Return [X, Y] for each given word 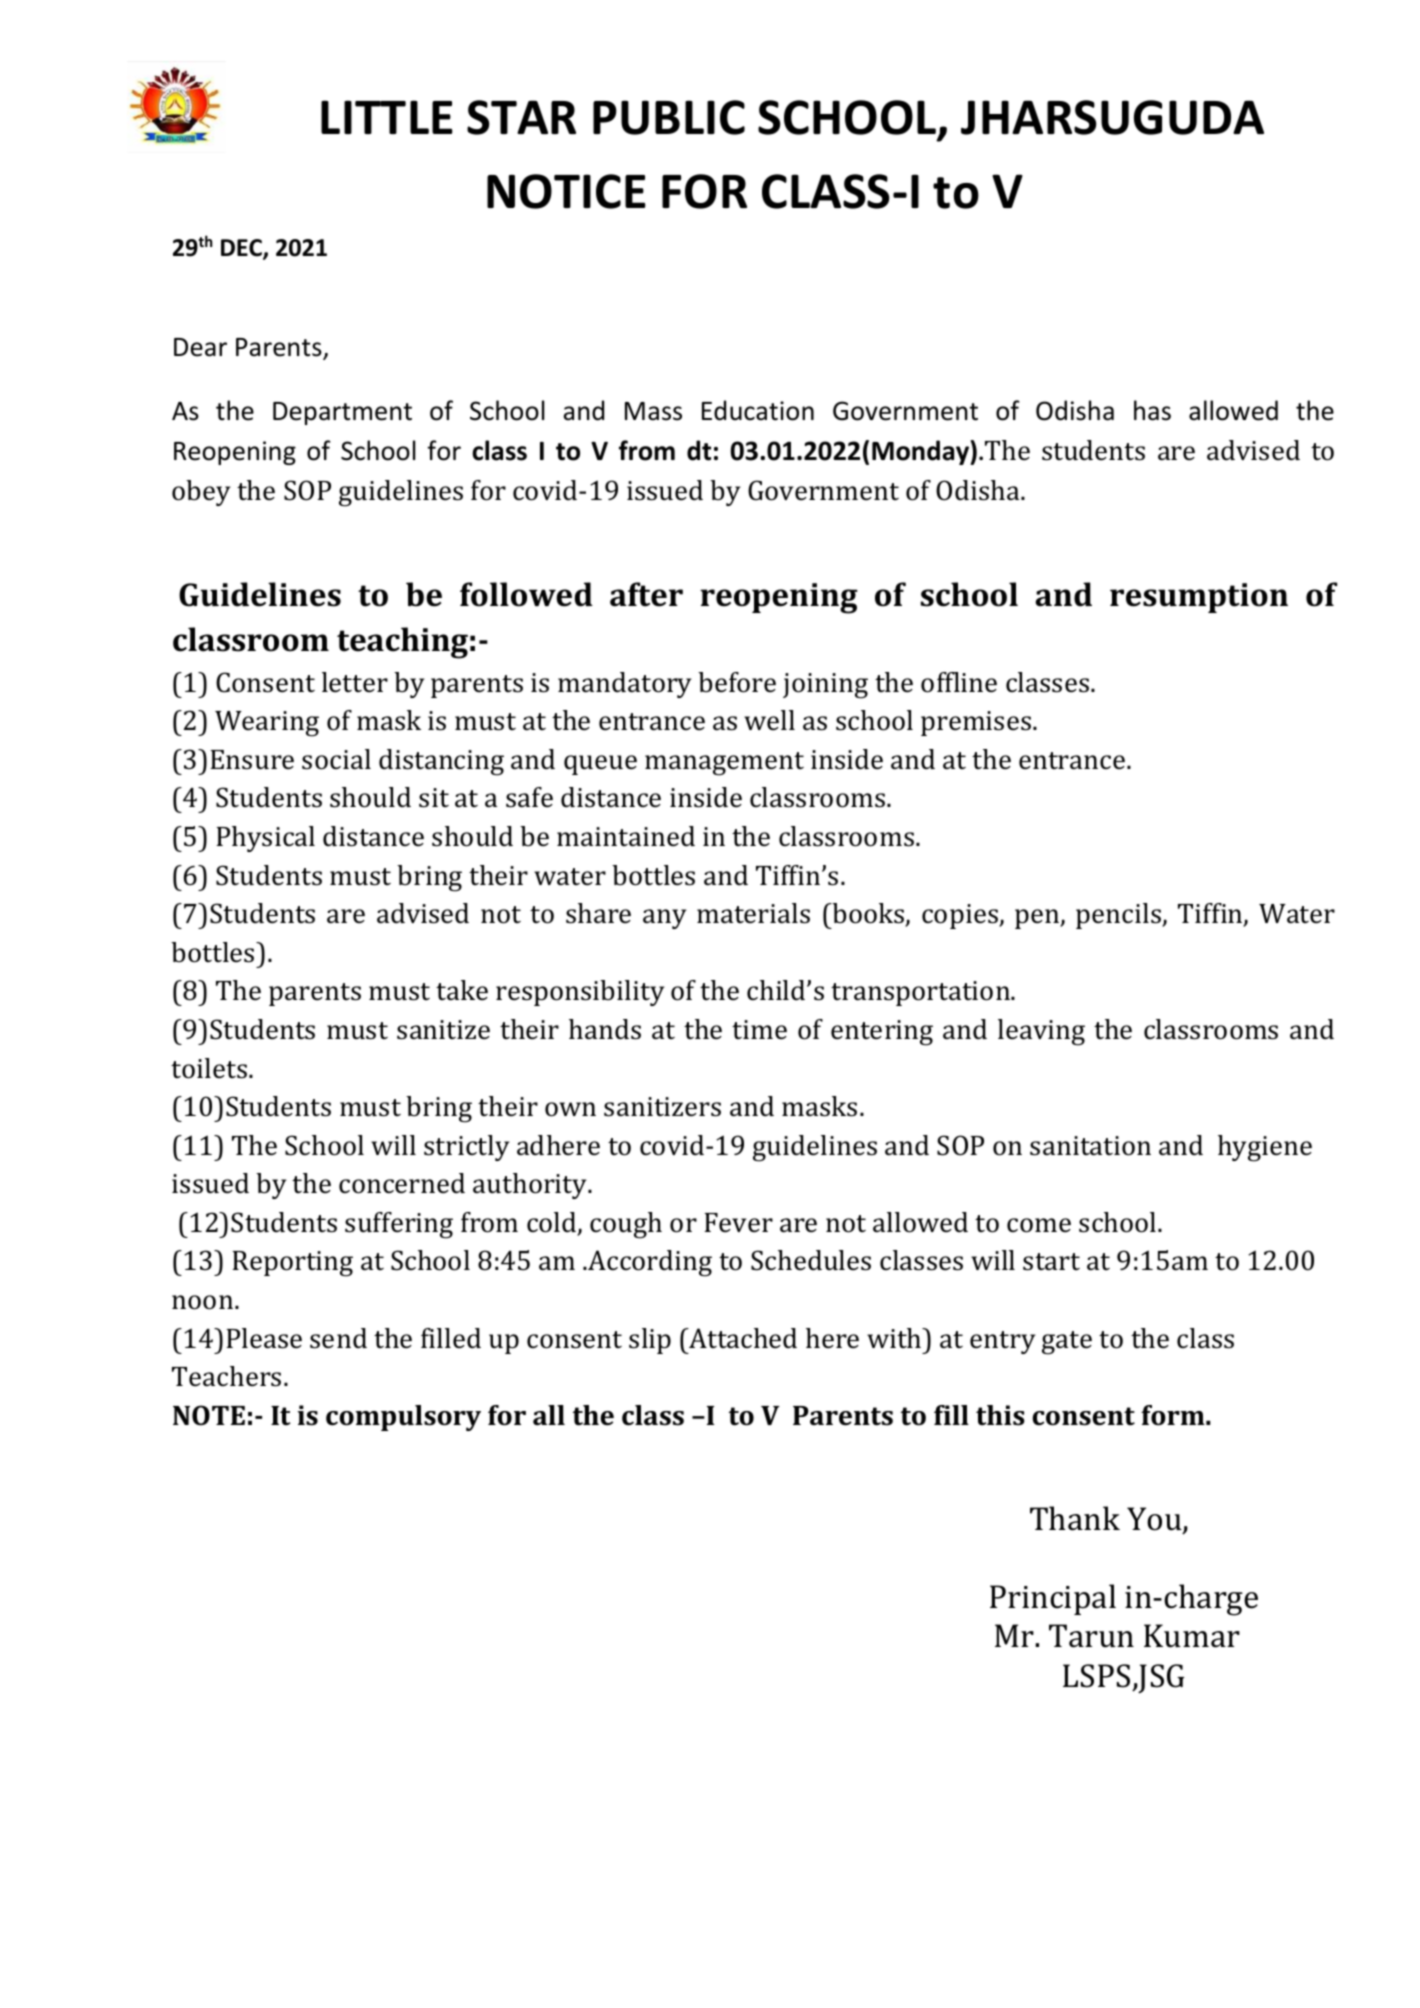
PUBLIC [669, 117]
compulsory [403, 1418]
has [1152, 410]
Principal [1053, 1599]
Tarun [1091, 1636]
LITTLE [387, 117]
